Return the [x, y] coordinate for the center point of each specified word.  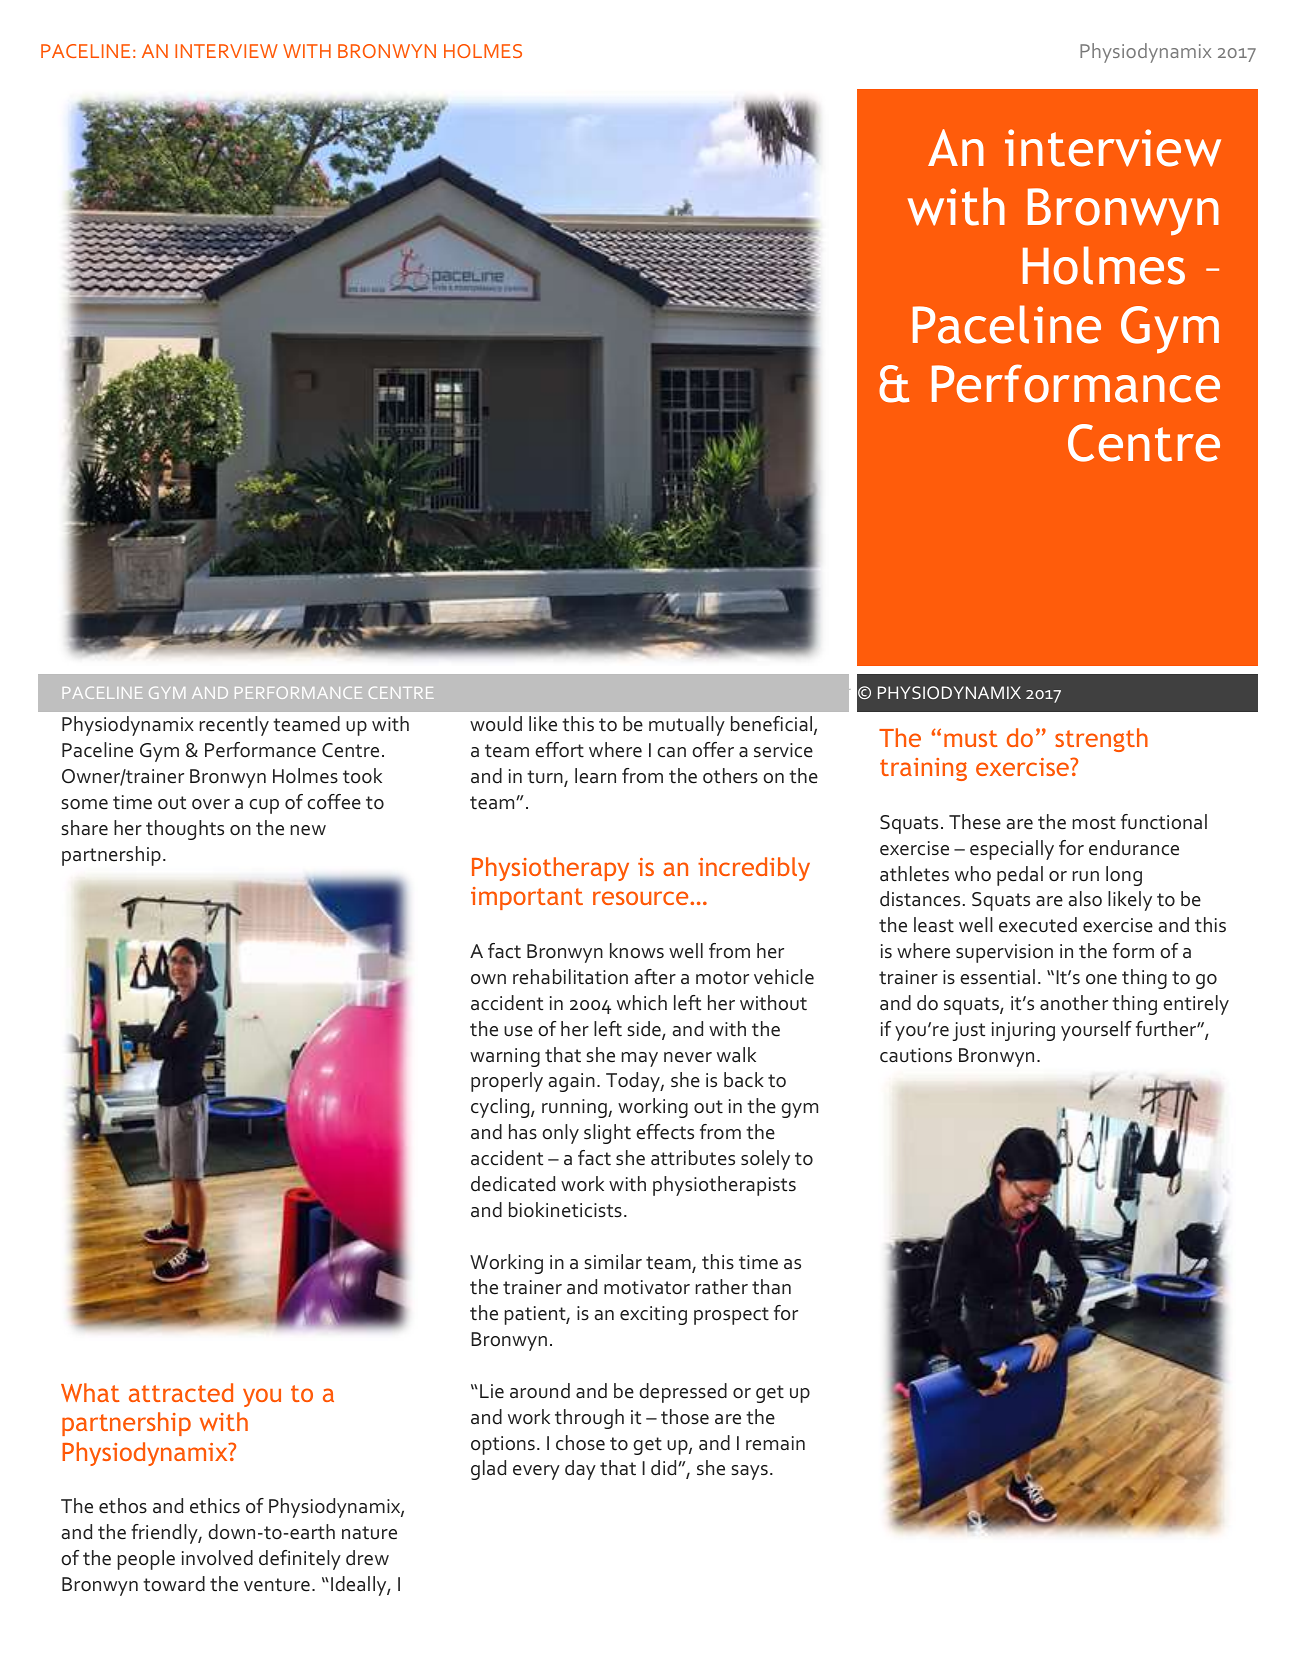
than [771, 1287]
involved [217, 1558]
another [1074, 1003]
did [665, 1468]
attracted [181, 1392]
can [671, 752]
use [518, 1031]
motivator [647, 1287]
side [645, 1030]
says [750, 1472]
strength [1101, 740]
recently [234, 726]
